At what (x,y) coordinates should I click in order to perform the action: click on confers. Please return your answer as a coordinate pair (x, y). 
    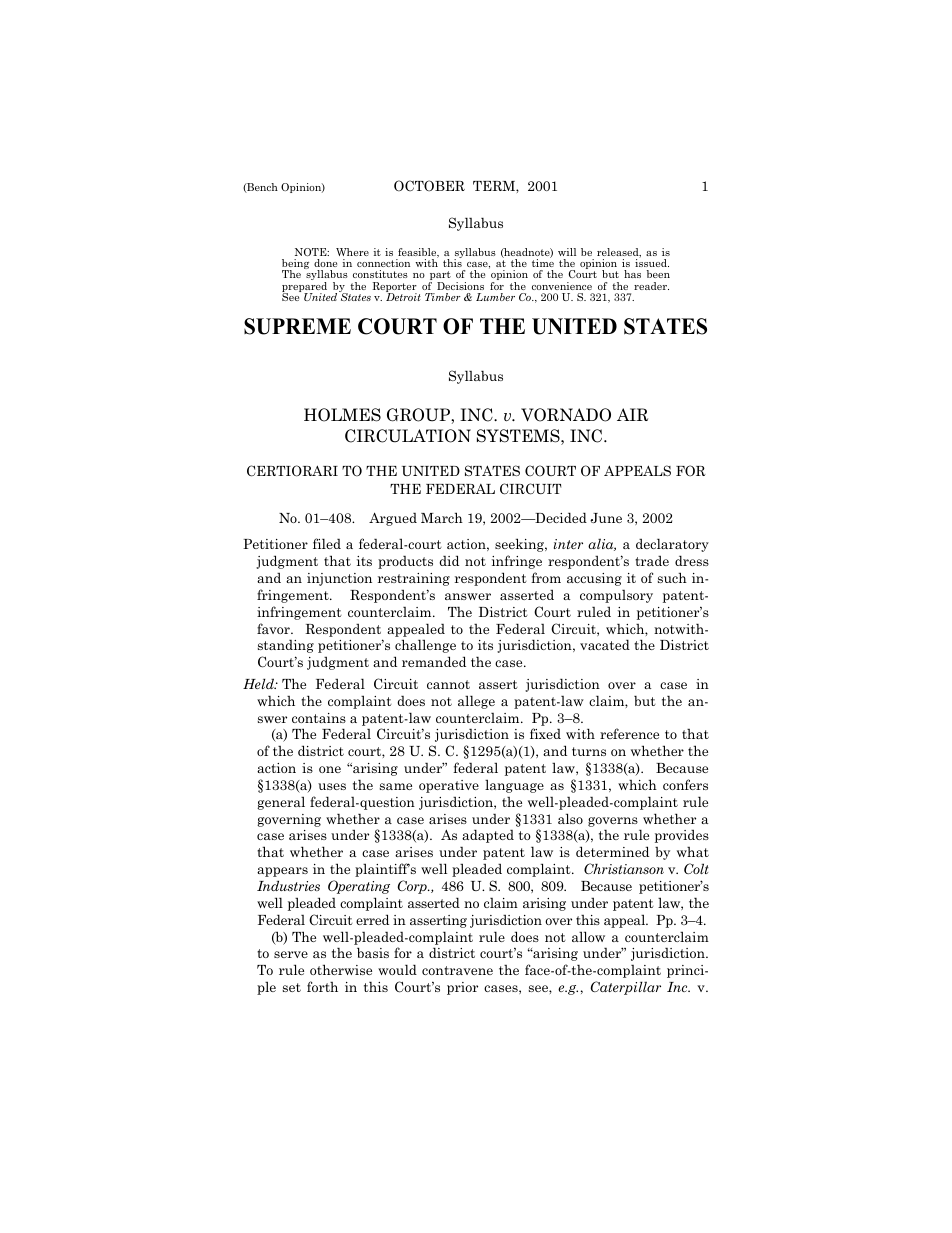
    Looking at the image, I should click on (685, 784).
